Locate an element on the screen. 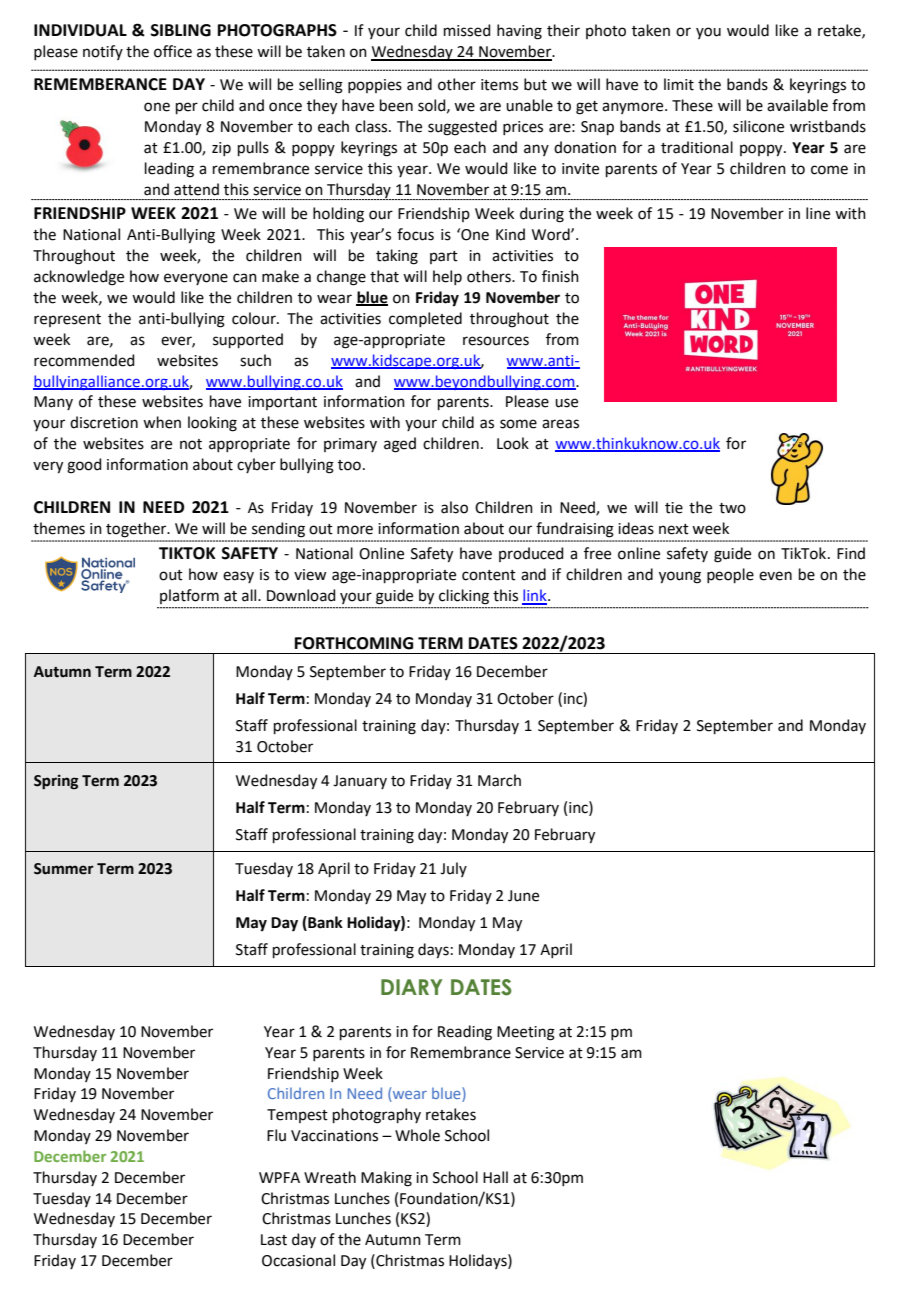  recommended is located at coordinates (84, 360).
